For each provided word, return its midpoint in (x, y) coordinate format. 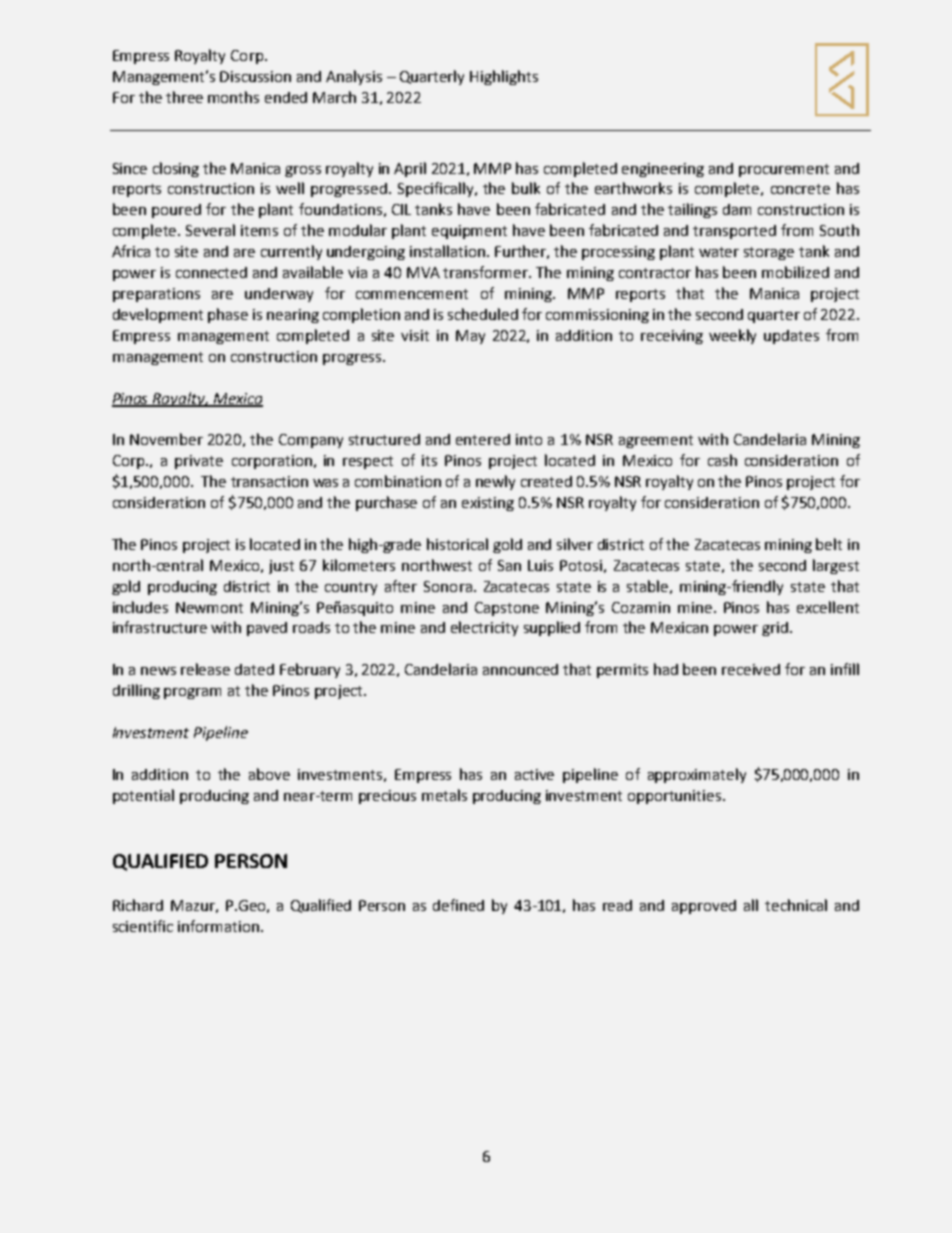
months (233, 97)
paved (267, 629)
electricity (484, 628)
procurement (784, 170)
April (410, 169)
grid (775, 629)
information (218, 926)
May (470, 337)
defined (458, 905)
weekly (732, 336)
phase (228, 315)
